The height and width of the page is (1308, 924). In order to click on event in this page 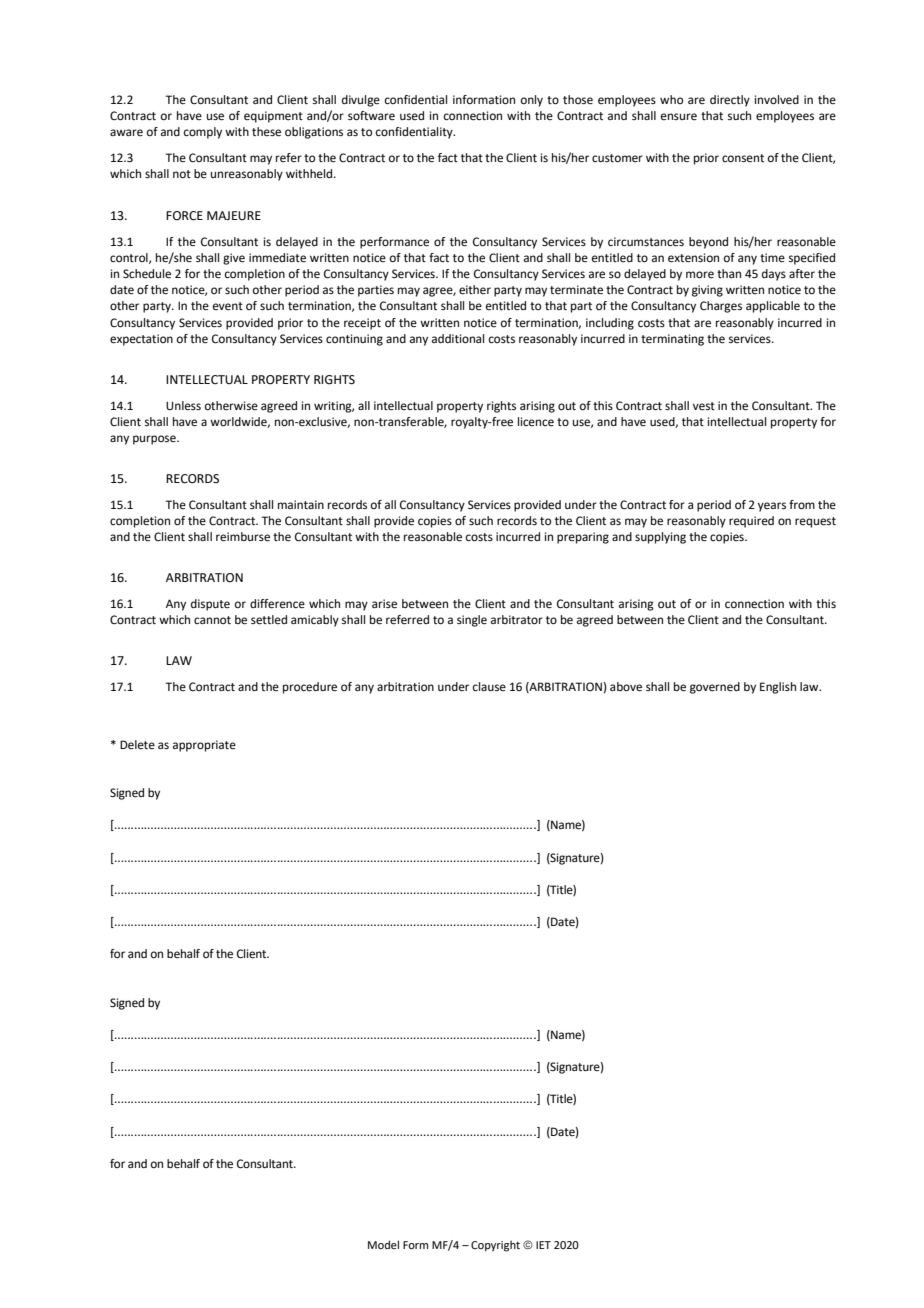, I will do `click(228, 306)`.
